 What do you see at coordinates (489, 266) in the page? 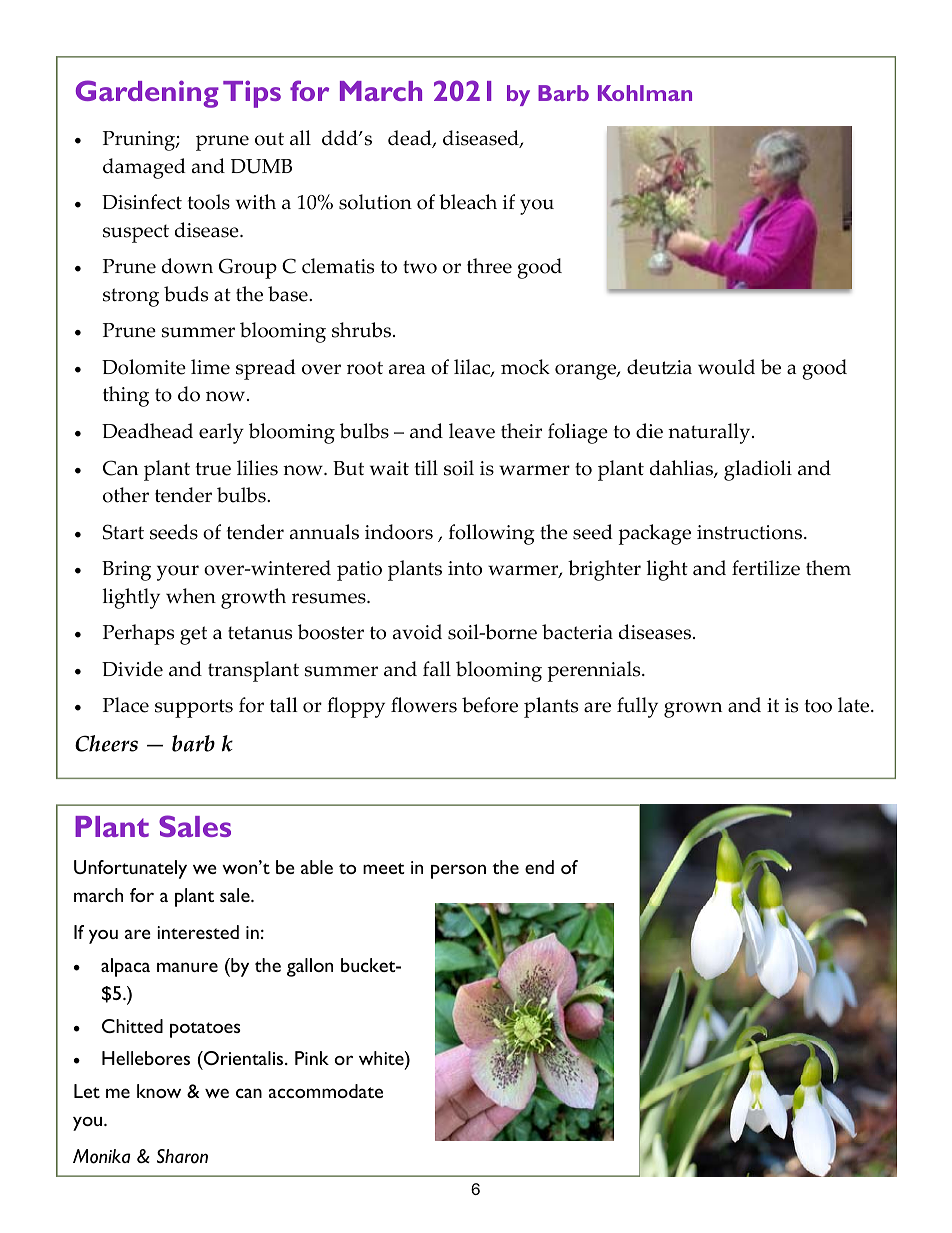
I see `three` at bounding box center [489, 266].
